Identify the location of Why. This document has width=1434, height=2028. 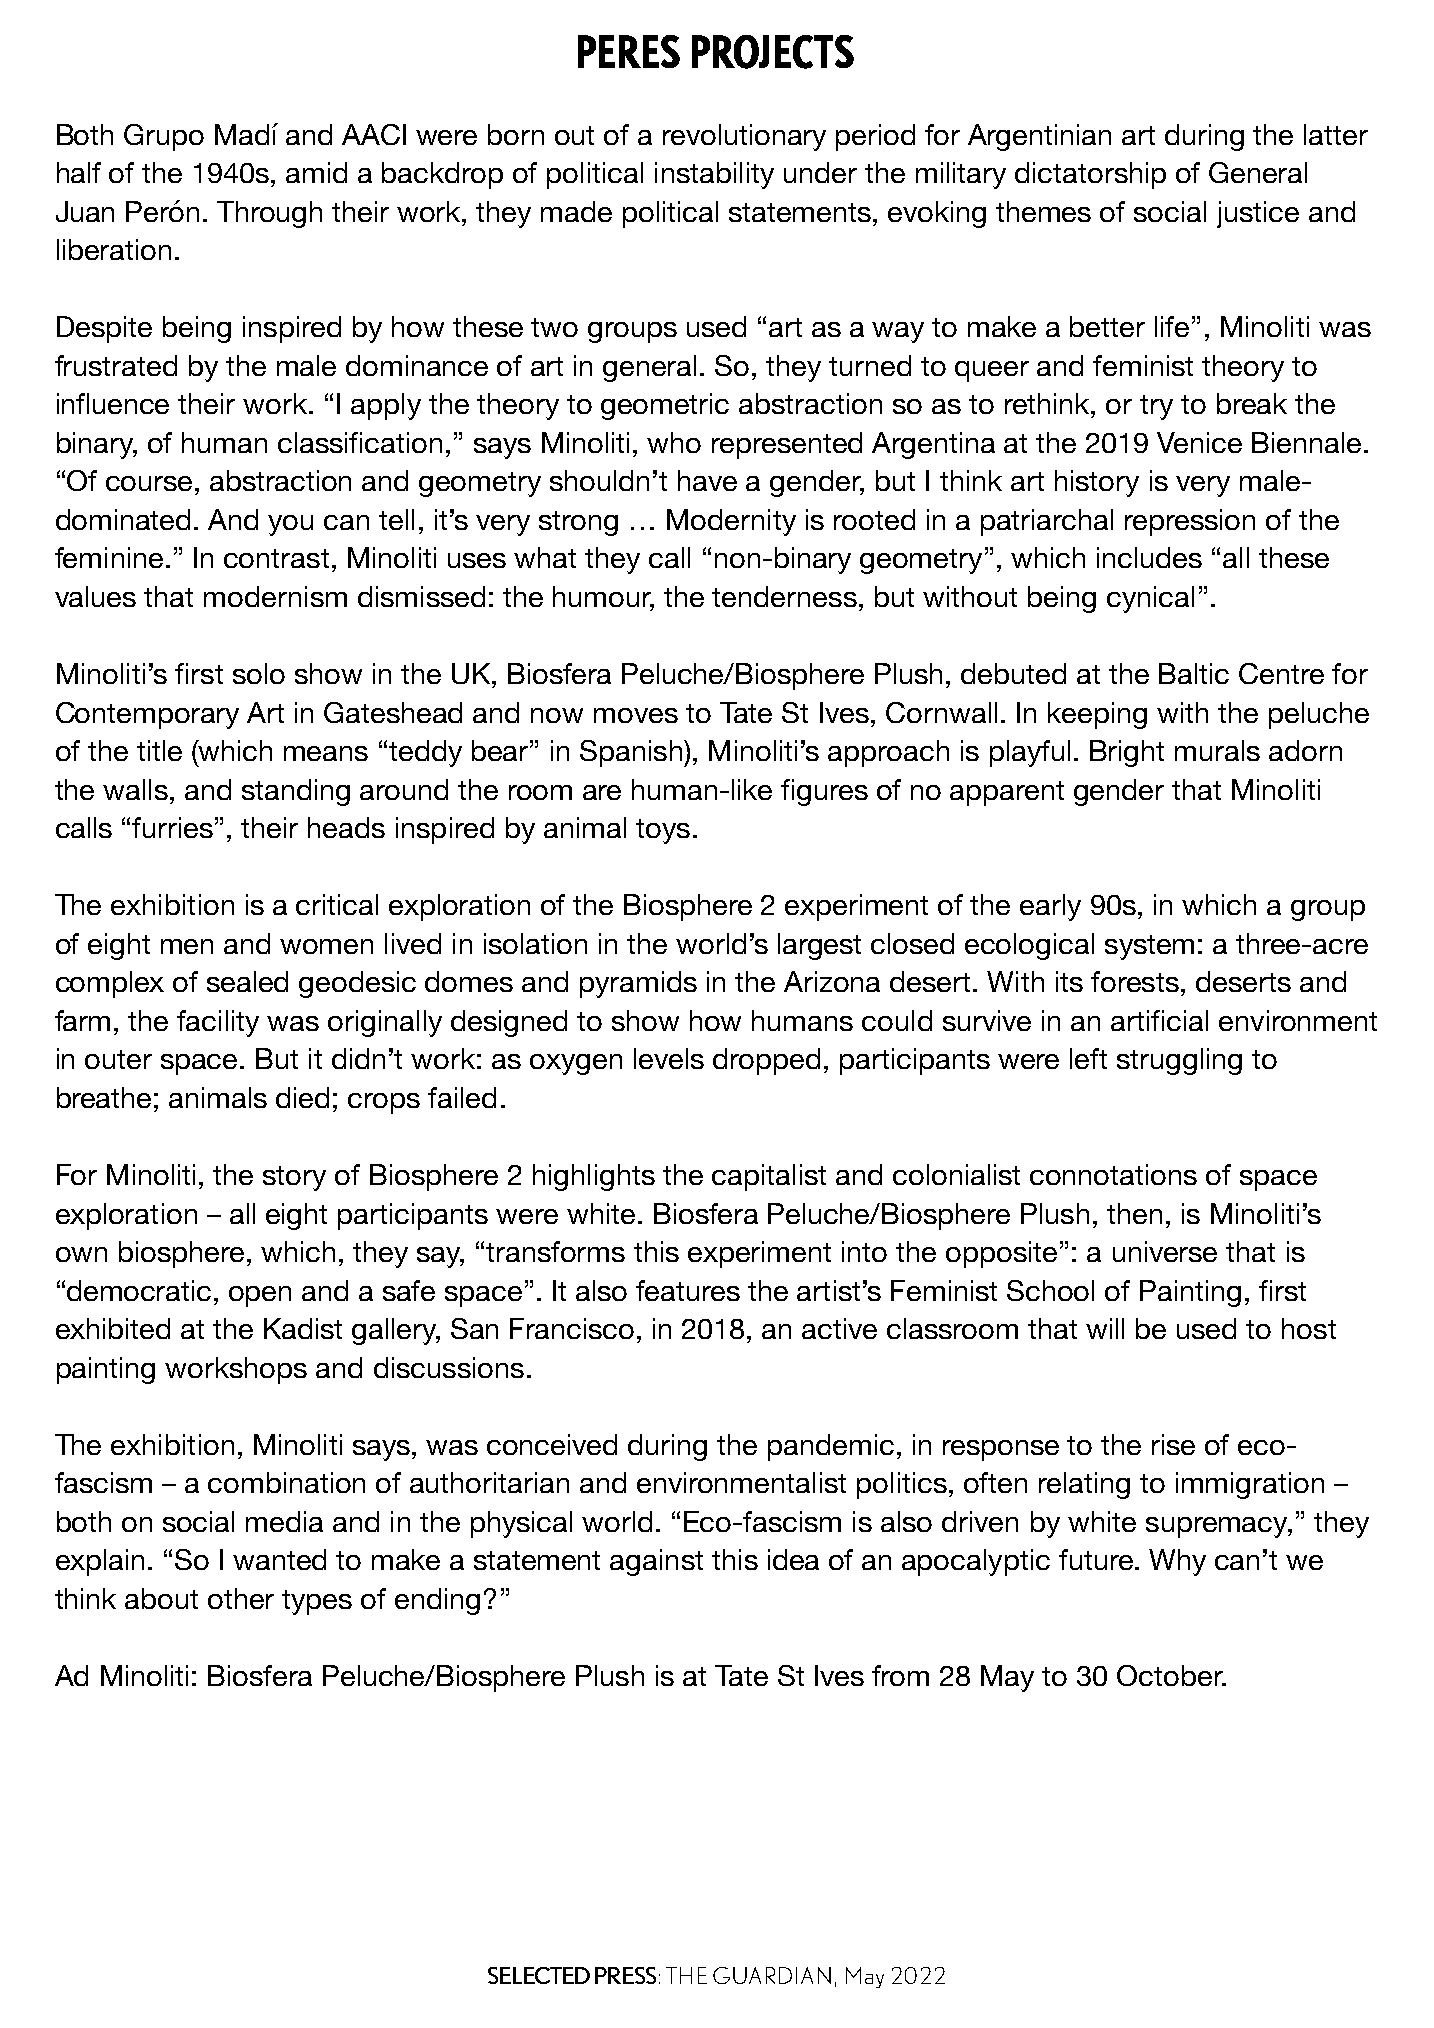
(1177, 1562).
